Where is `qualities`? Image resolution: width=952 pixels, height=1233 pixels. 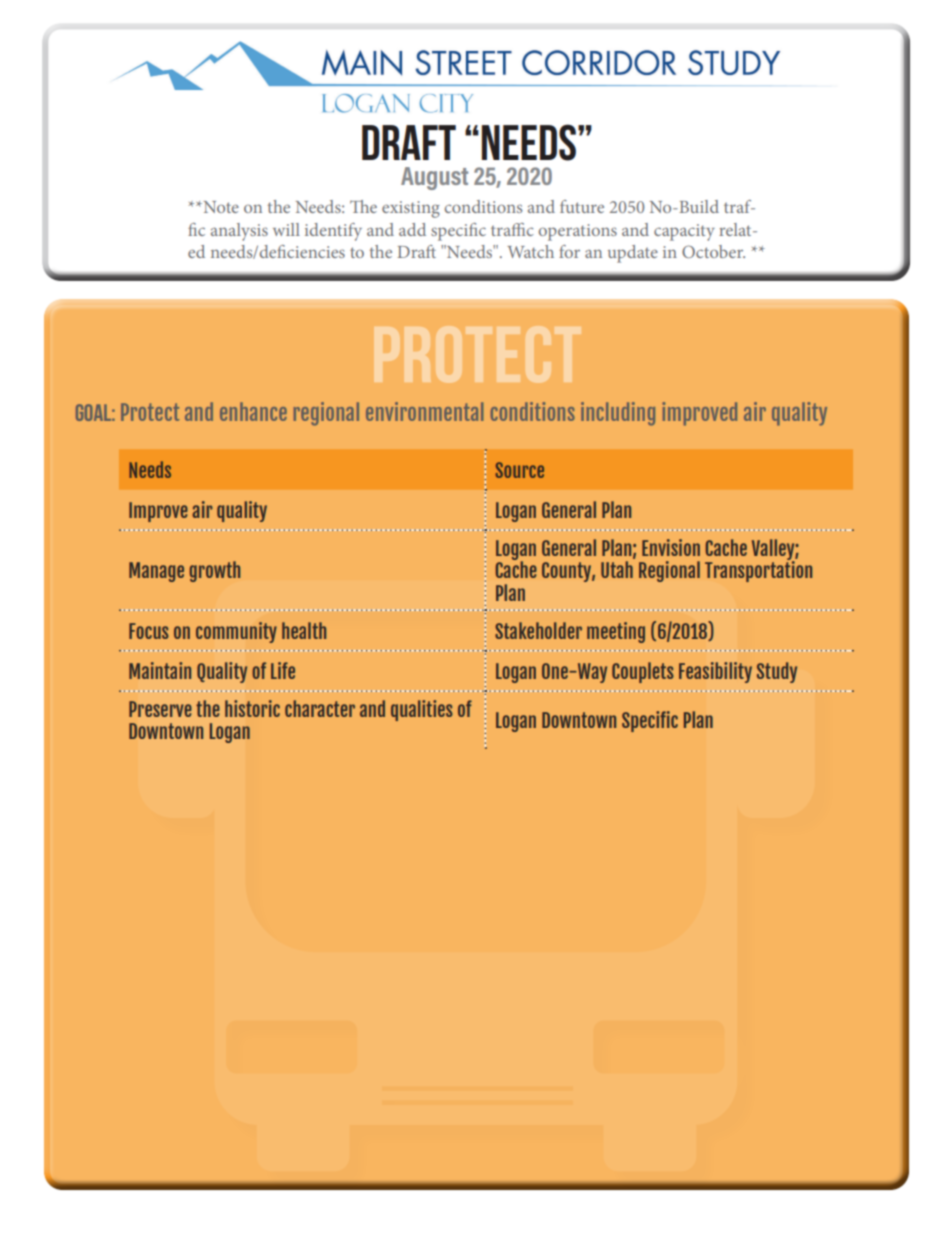
qualities is located at coordinates (422, 710).
